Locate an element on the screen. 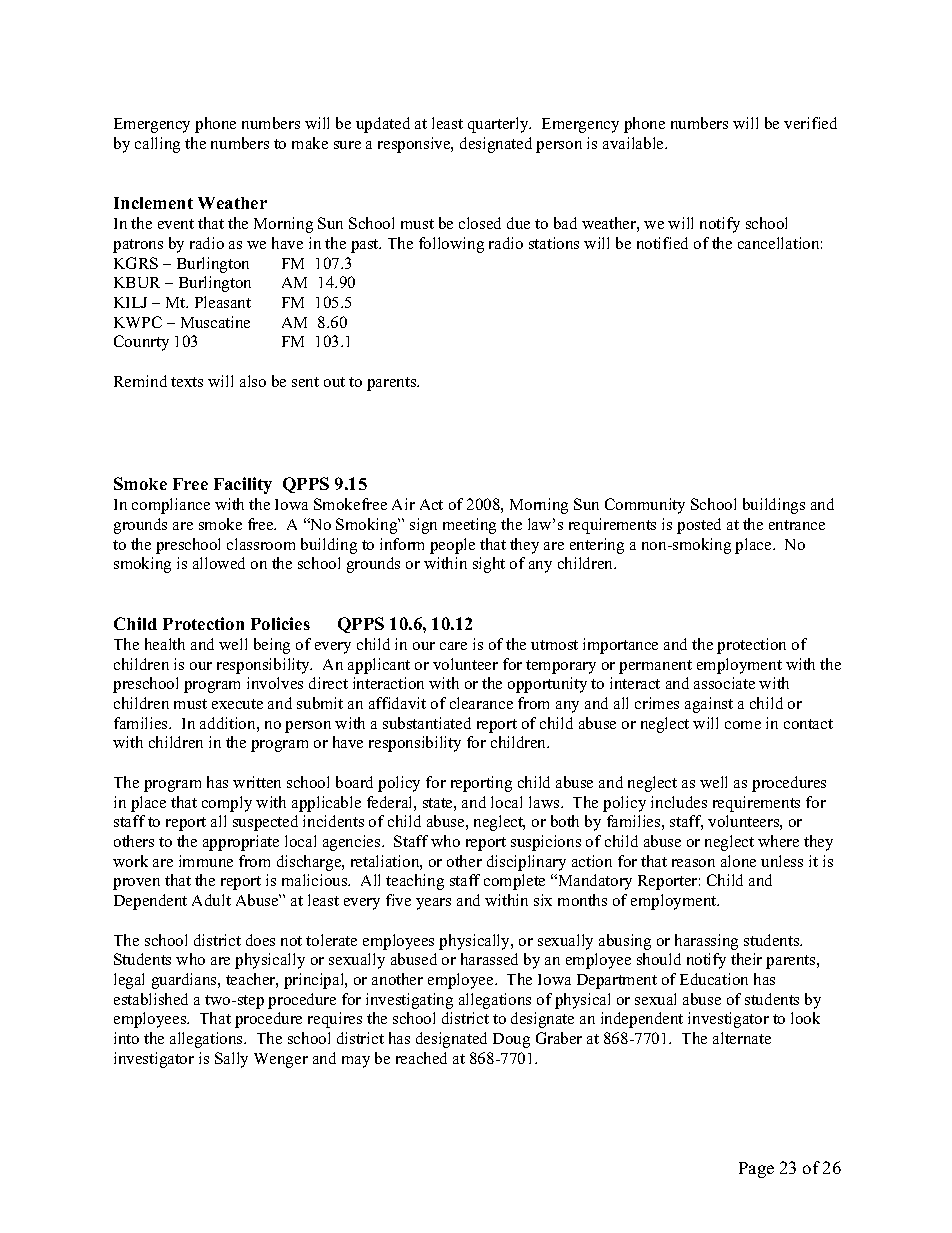 This screenshot has width=952, height=1233. posted is located at coordinates (699, 526).
